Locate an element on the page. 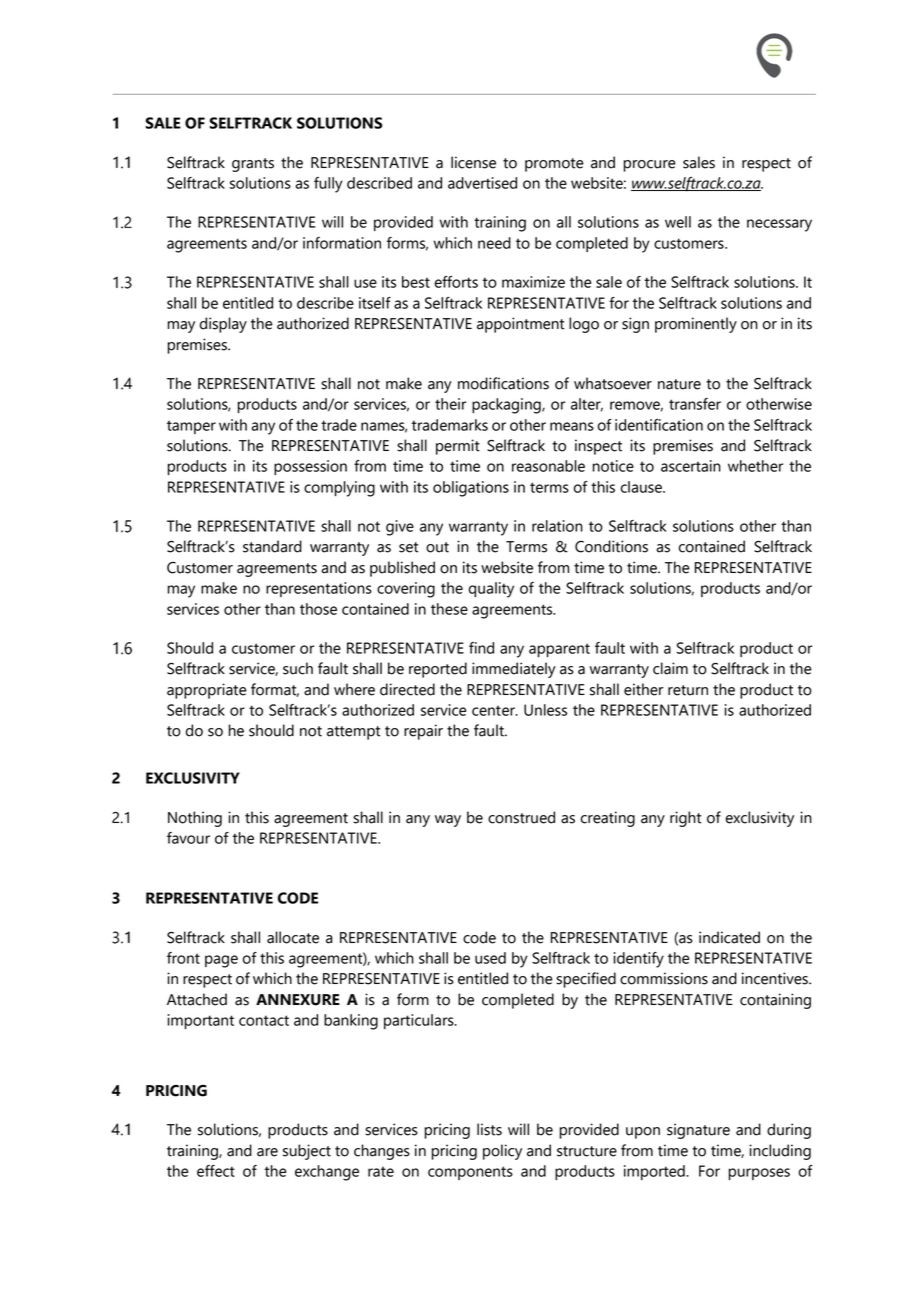  subject is located at coordinates (307, 1152).
